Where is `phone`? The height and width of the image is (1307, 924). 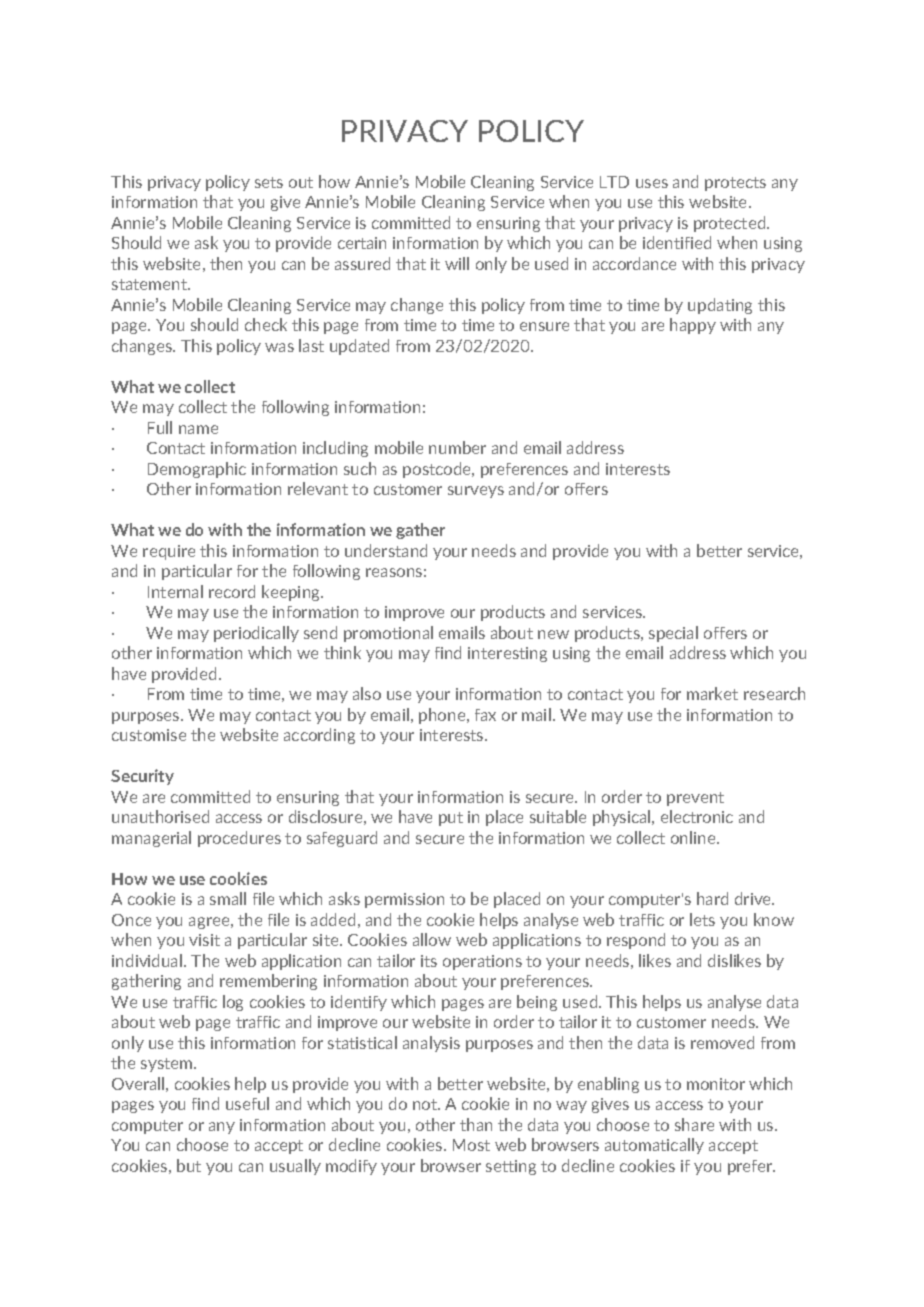
phone is located at coordinates (443, 716).
